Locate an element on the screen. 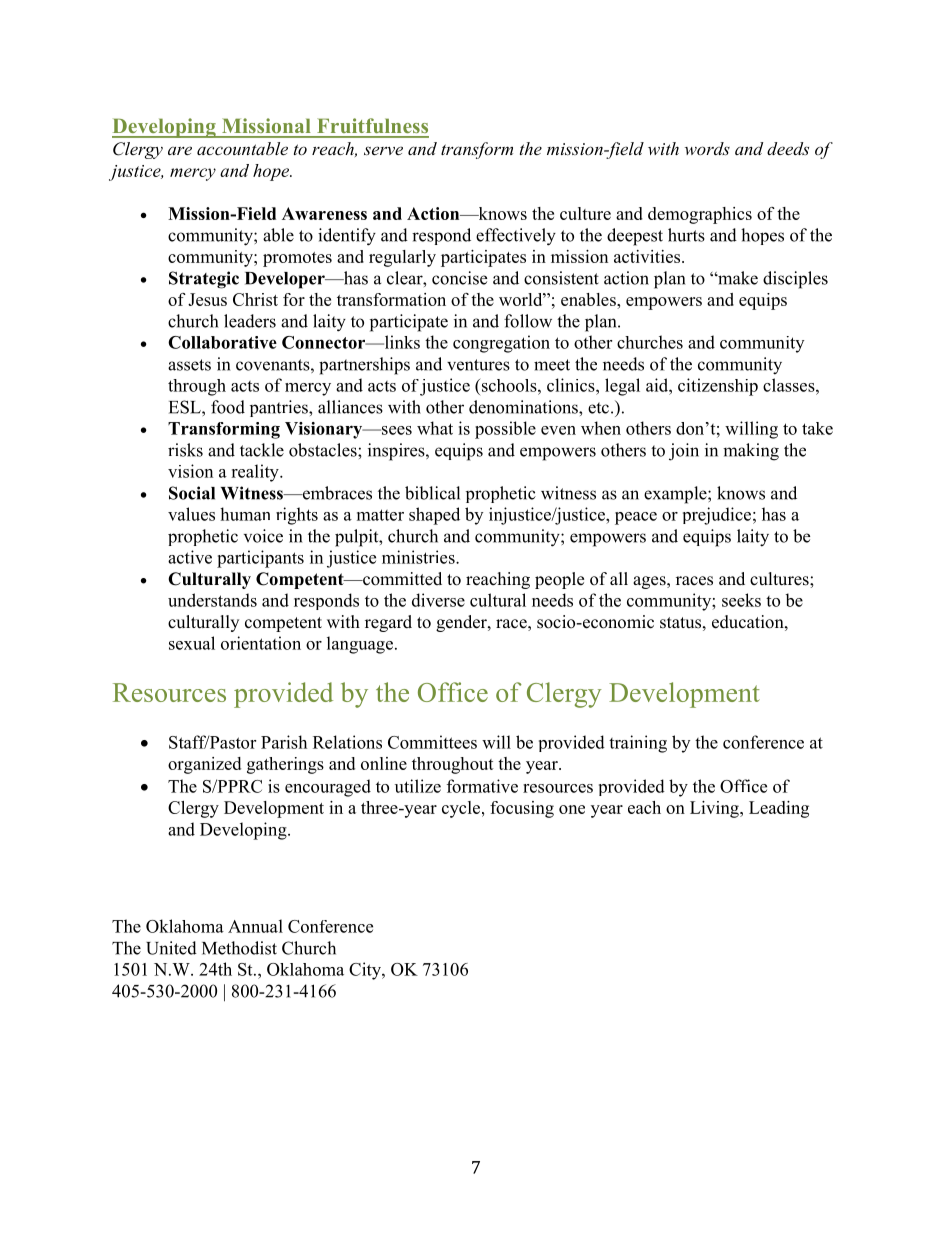 The image size is (952, 1233). training is located at coordinates (638, 744).
